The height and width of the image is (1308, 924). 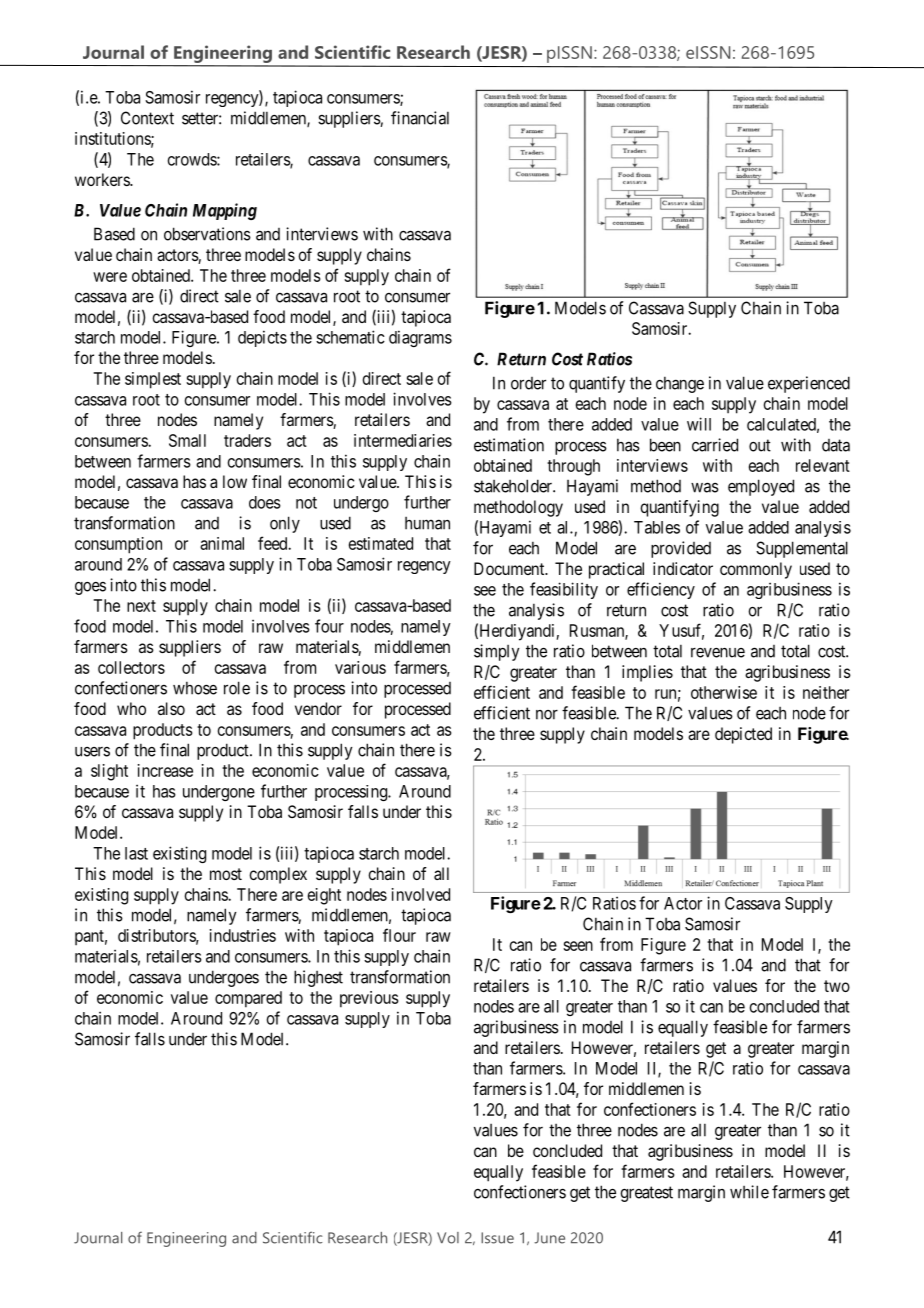 I want to click on compared, so click(x=248, y=999).
